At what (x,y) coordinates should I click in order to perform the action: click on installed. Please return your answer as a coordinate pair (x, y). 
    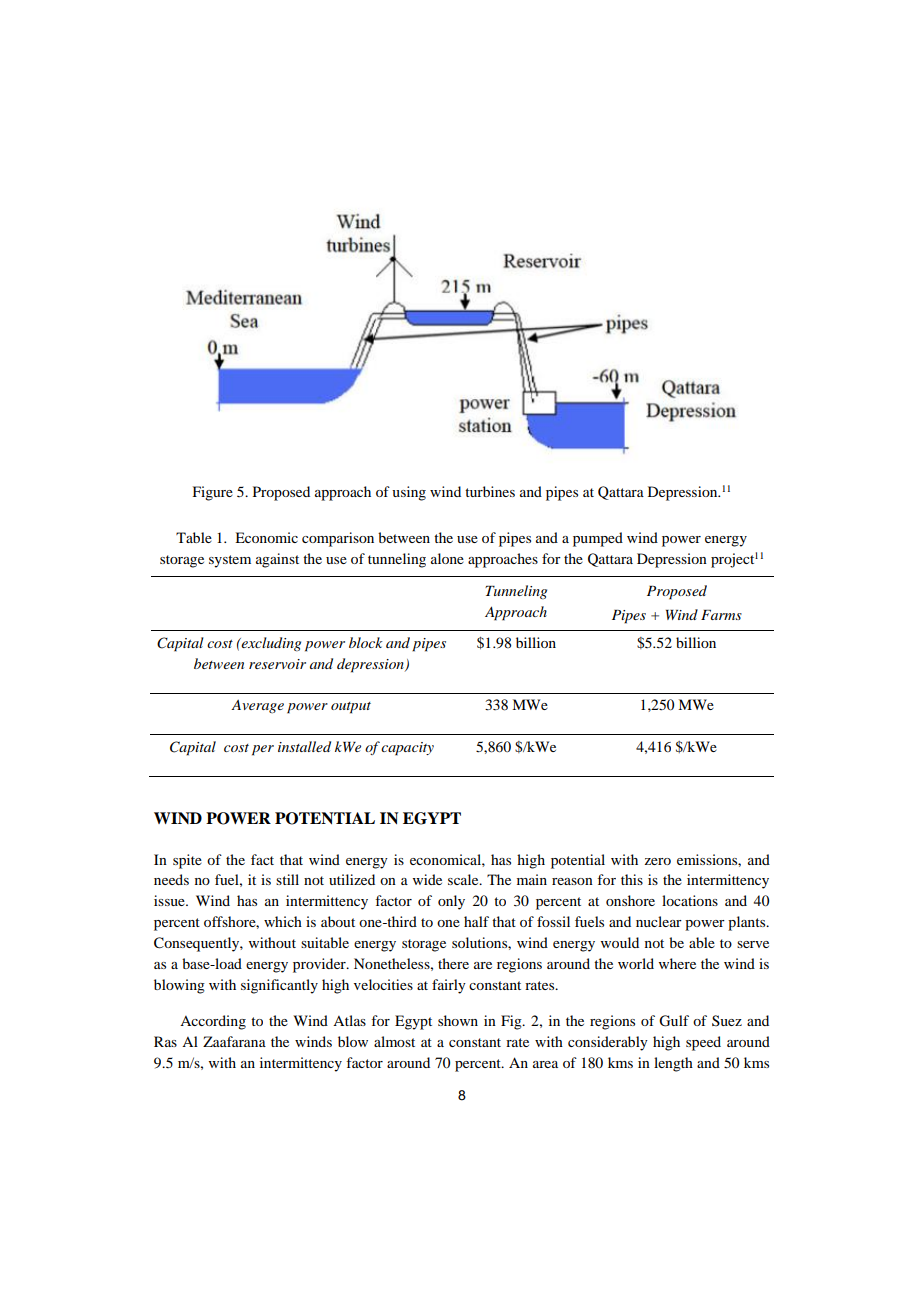
    Looking at the image, I should click on (304, 746).
